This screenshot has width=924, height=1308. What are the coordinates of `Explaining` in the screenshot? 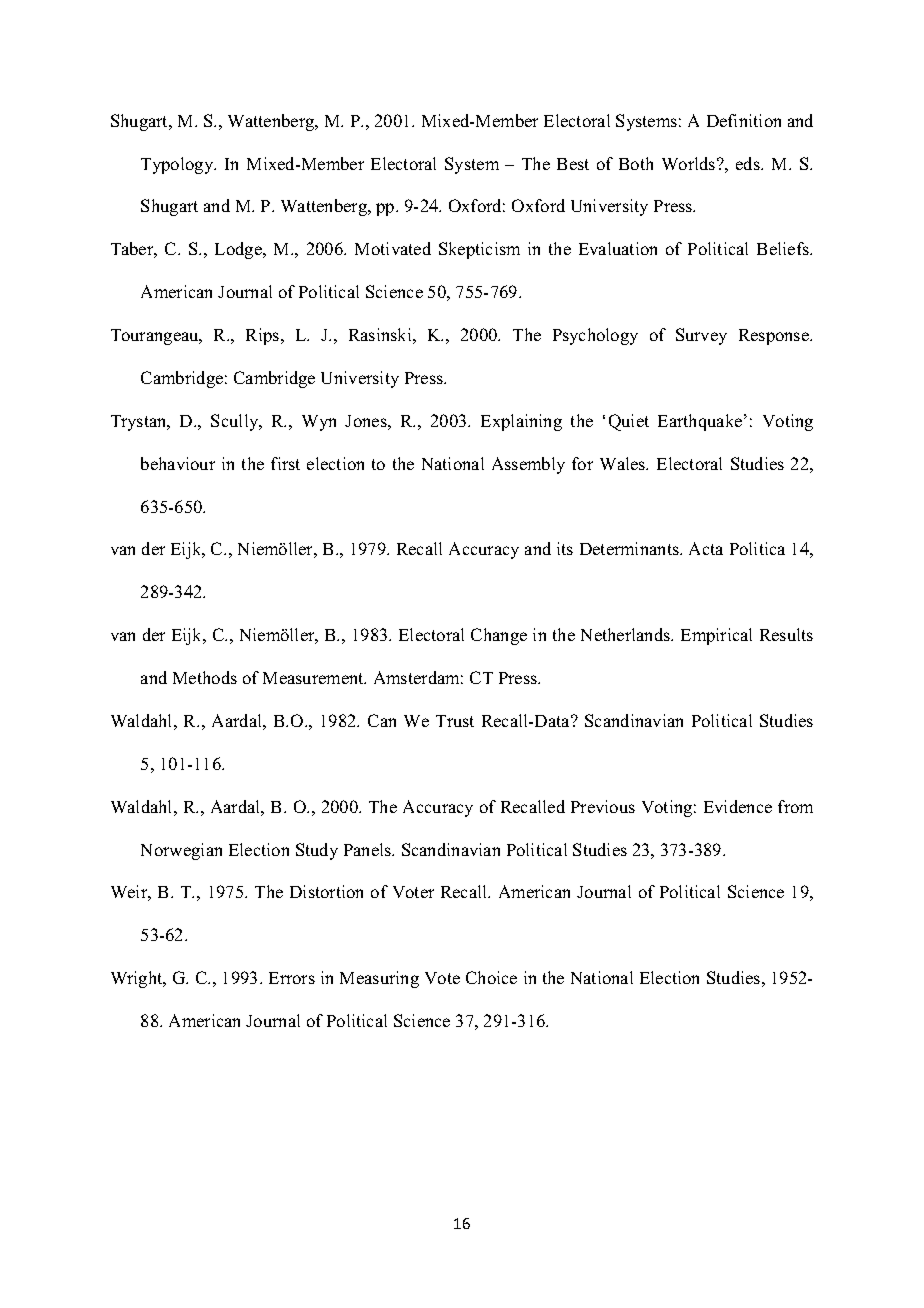 It's located at (521, 422).
